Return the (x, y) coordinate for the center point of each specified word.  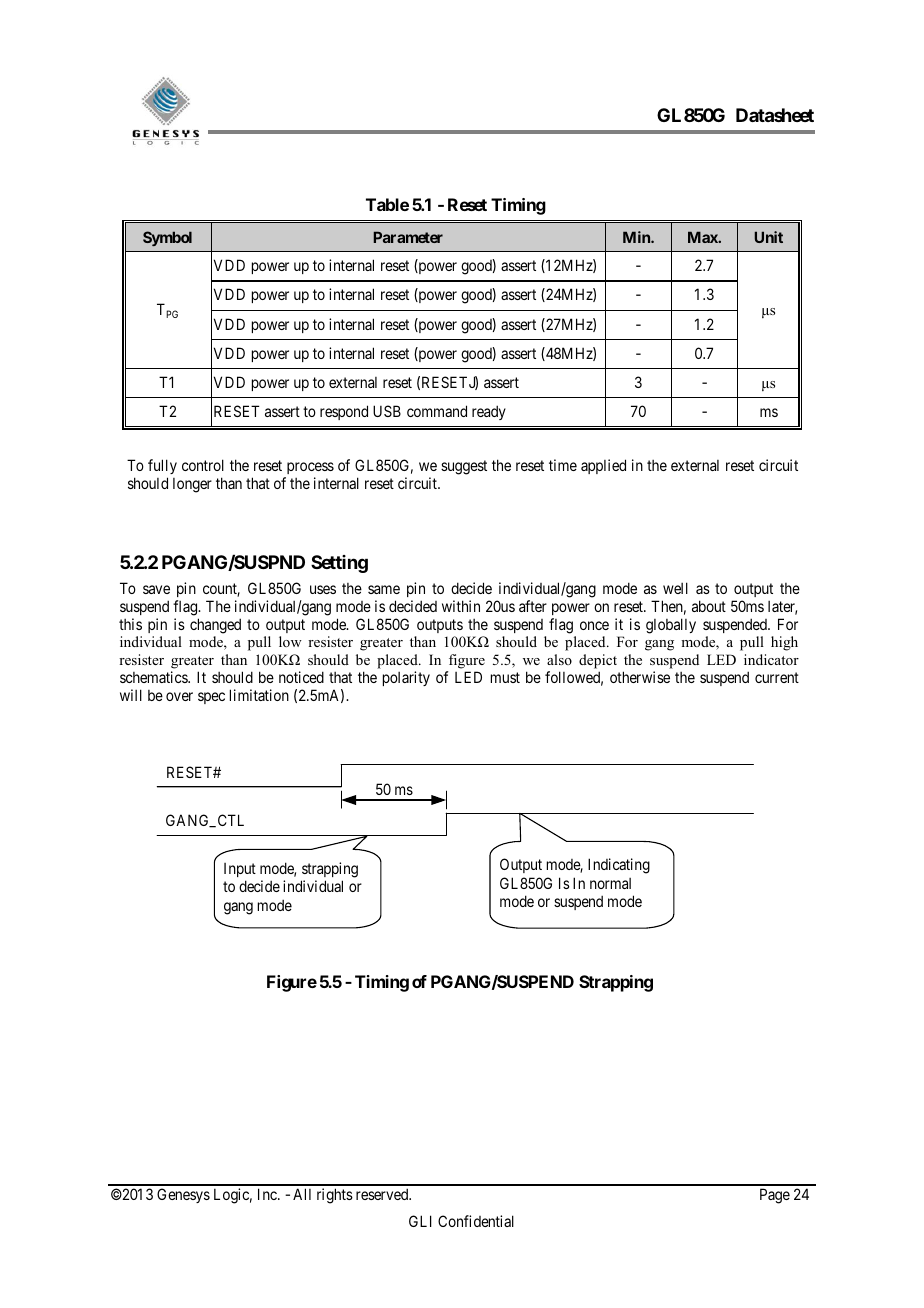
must (505, 677)
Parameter (408, 237)
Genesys (183, 1195)
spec (211, 698)
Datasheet (775, 115)
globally (671, 626)
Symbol (167, 238)
